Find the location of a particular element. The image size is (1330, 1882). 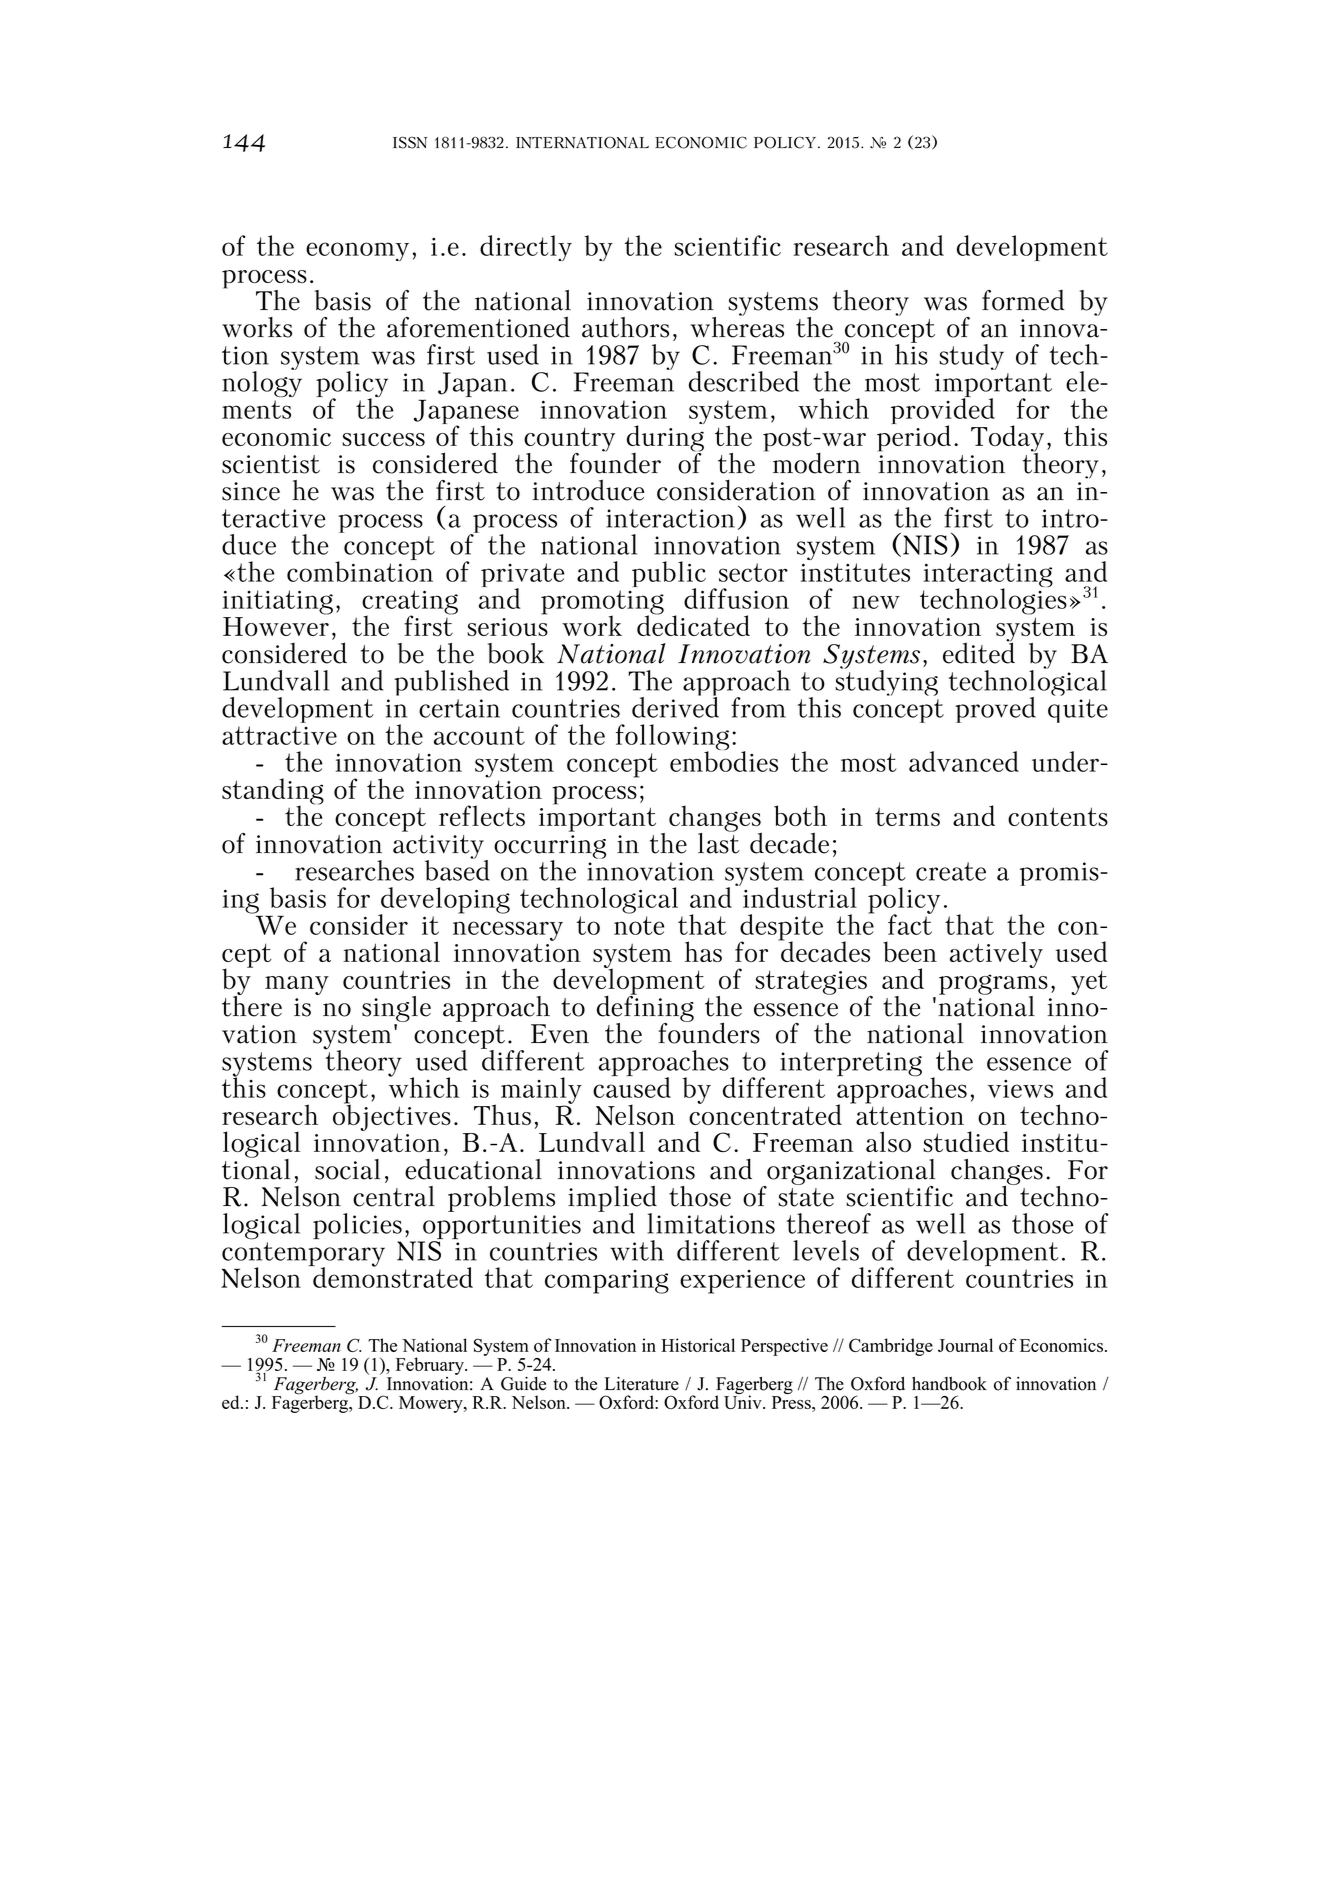

ISSN is located at coordinates (410, 142).
